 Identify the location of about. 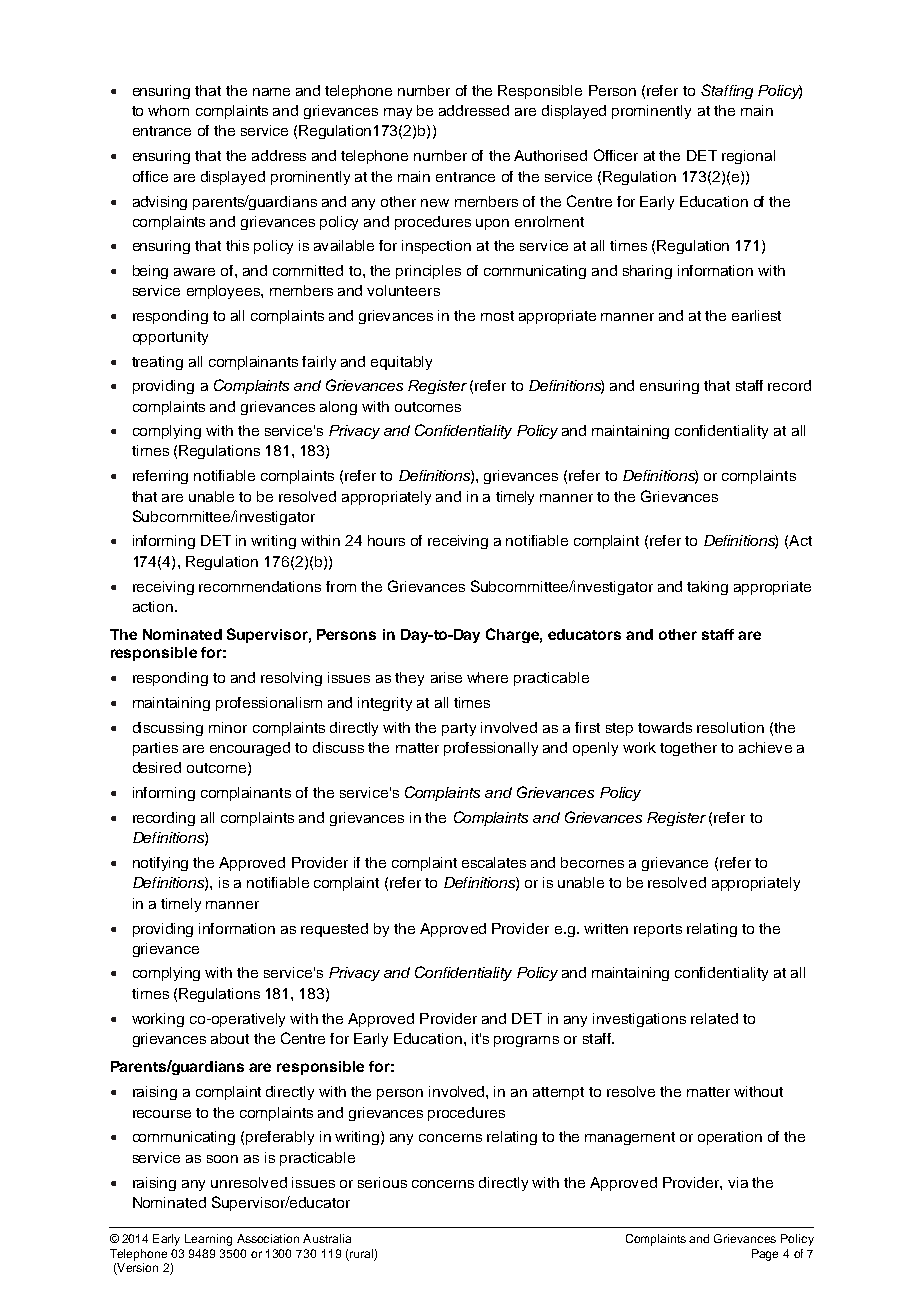
(230, 1038).
